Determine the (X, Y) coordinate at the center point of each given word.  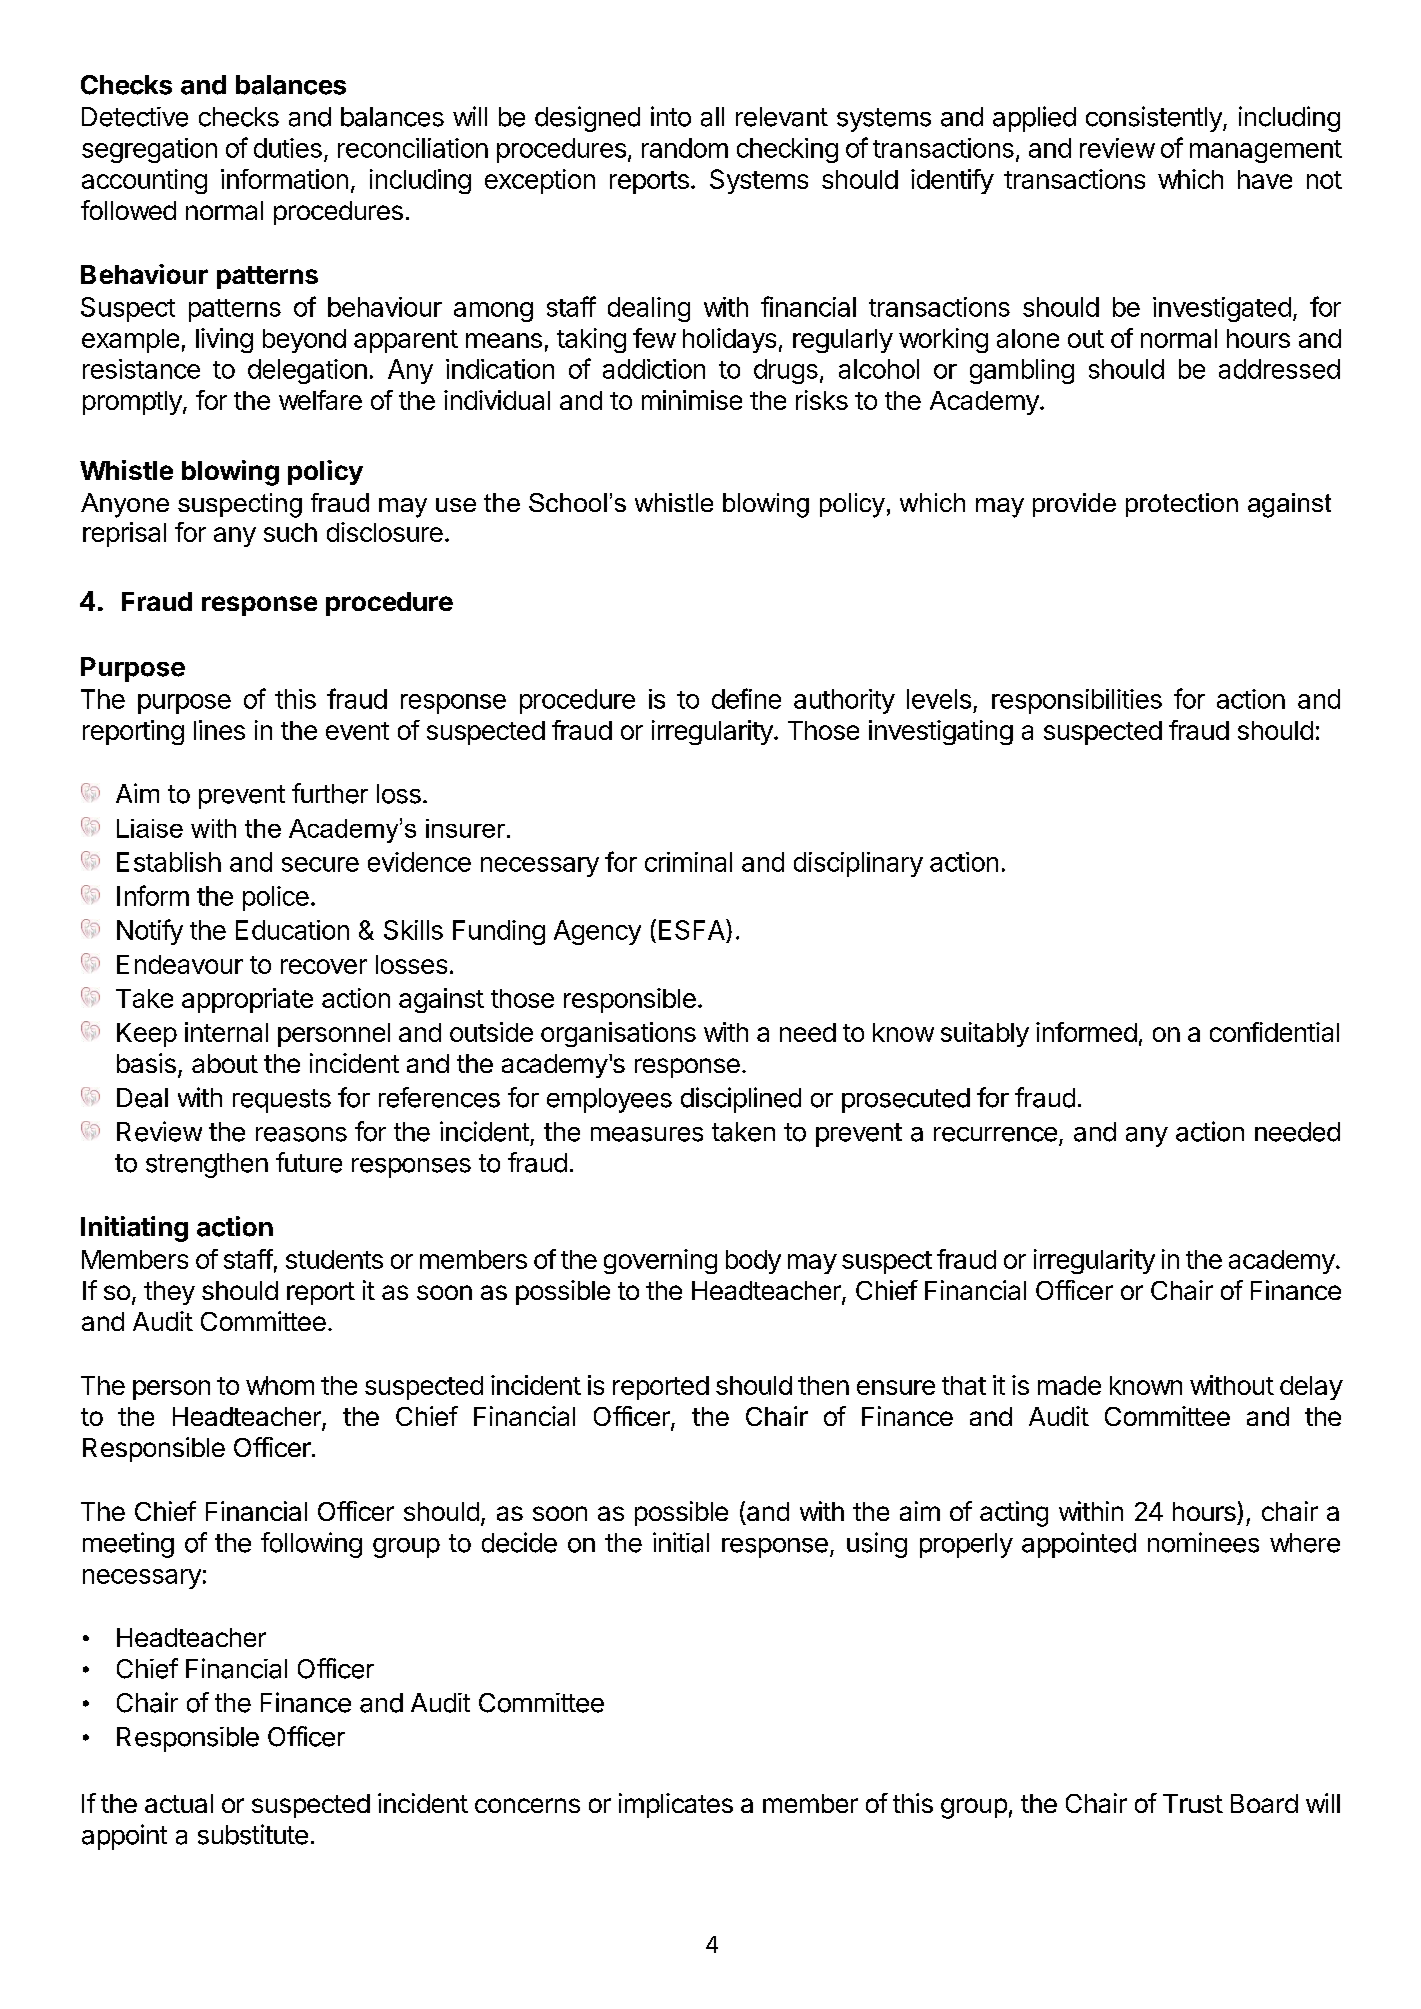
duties (288, 148)
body (753, 1262)
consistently (1155, 119)
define (746, 698)
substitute (253, 1834)
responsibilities (1077, 701)
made (1069, 1385)
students (334, 1259)
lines (219, 730)
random (685, 148)
